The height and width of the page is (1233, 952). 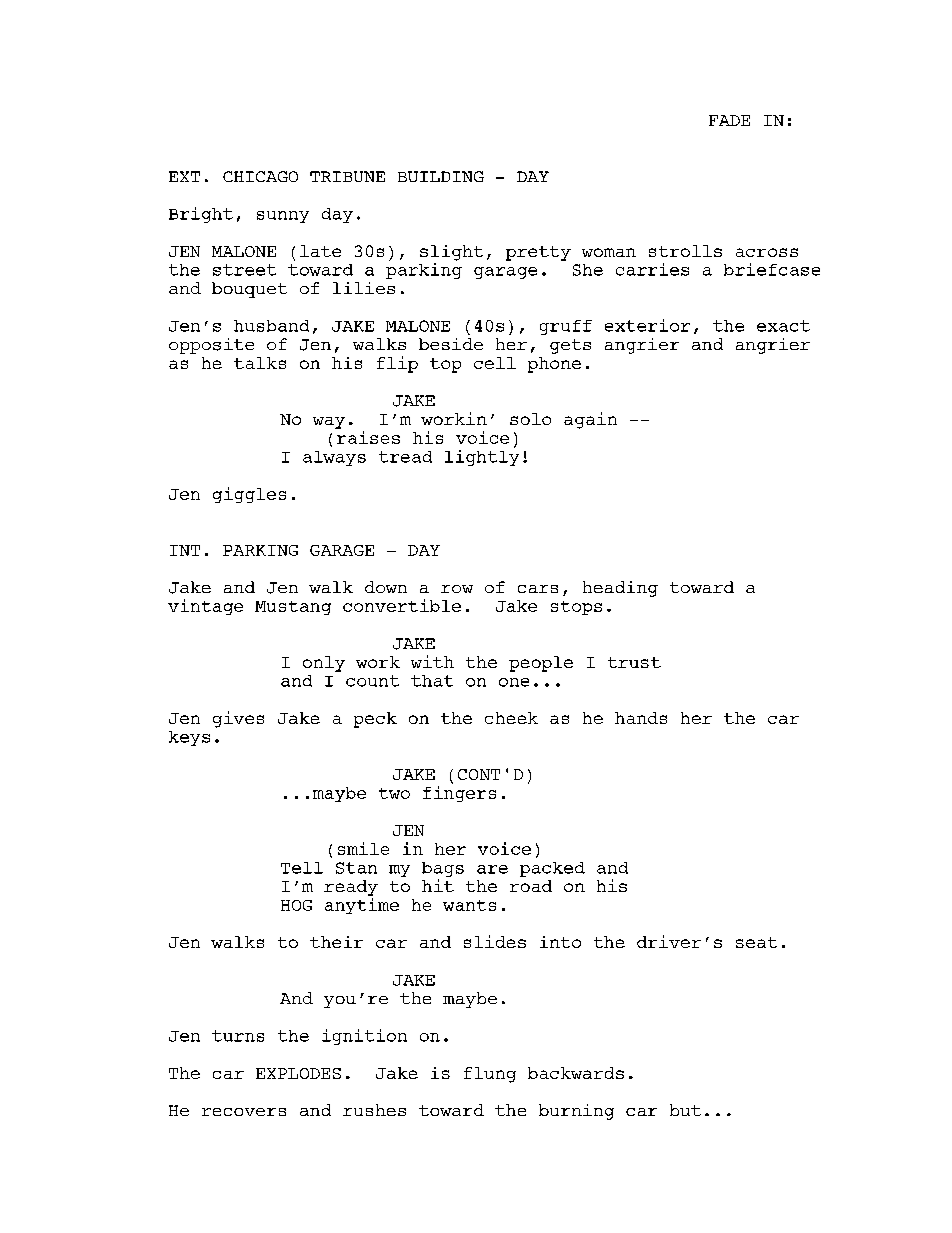 What do you see at coordinates (457, 589) in the page?
I see `row` at bounding box center [457, 589].
